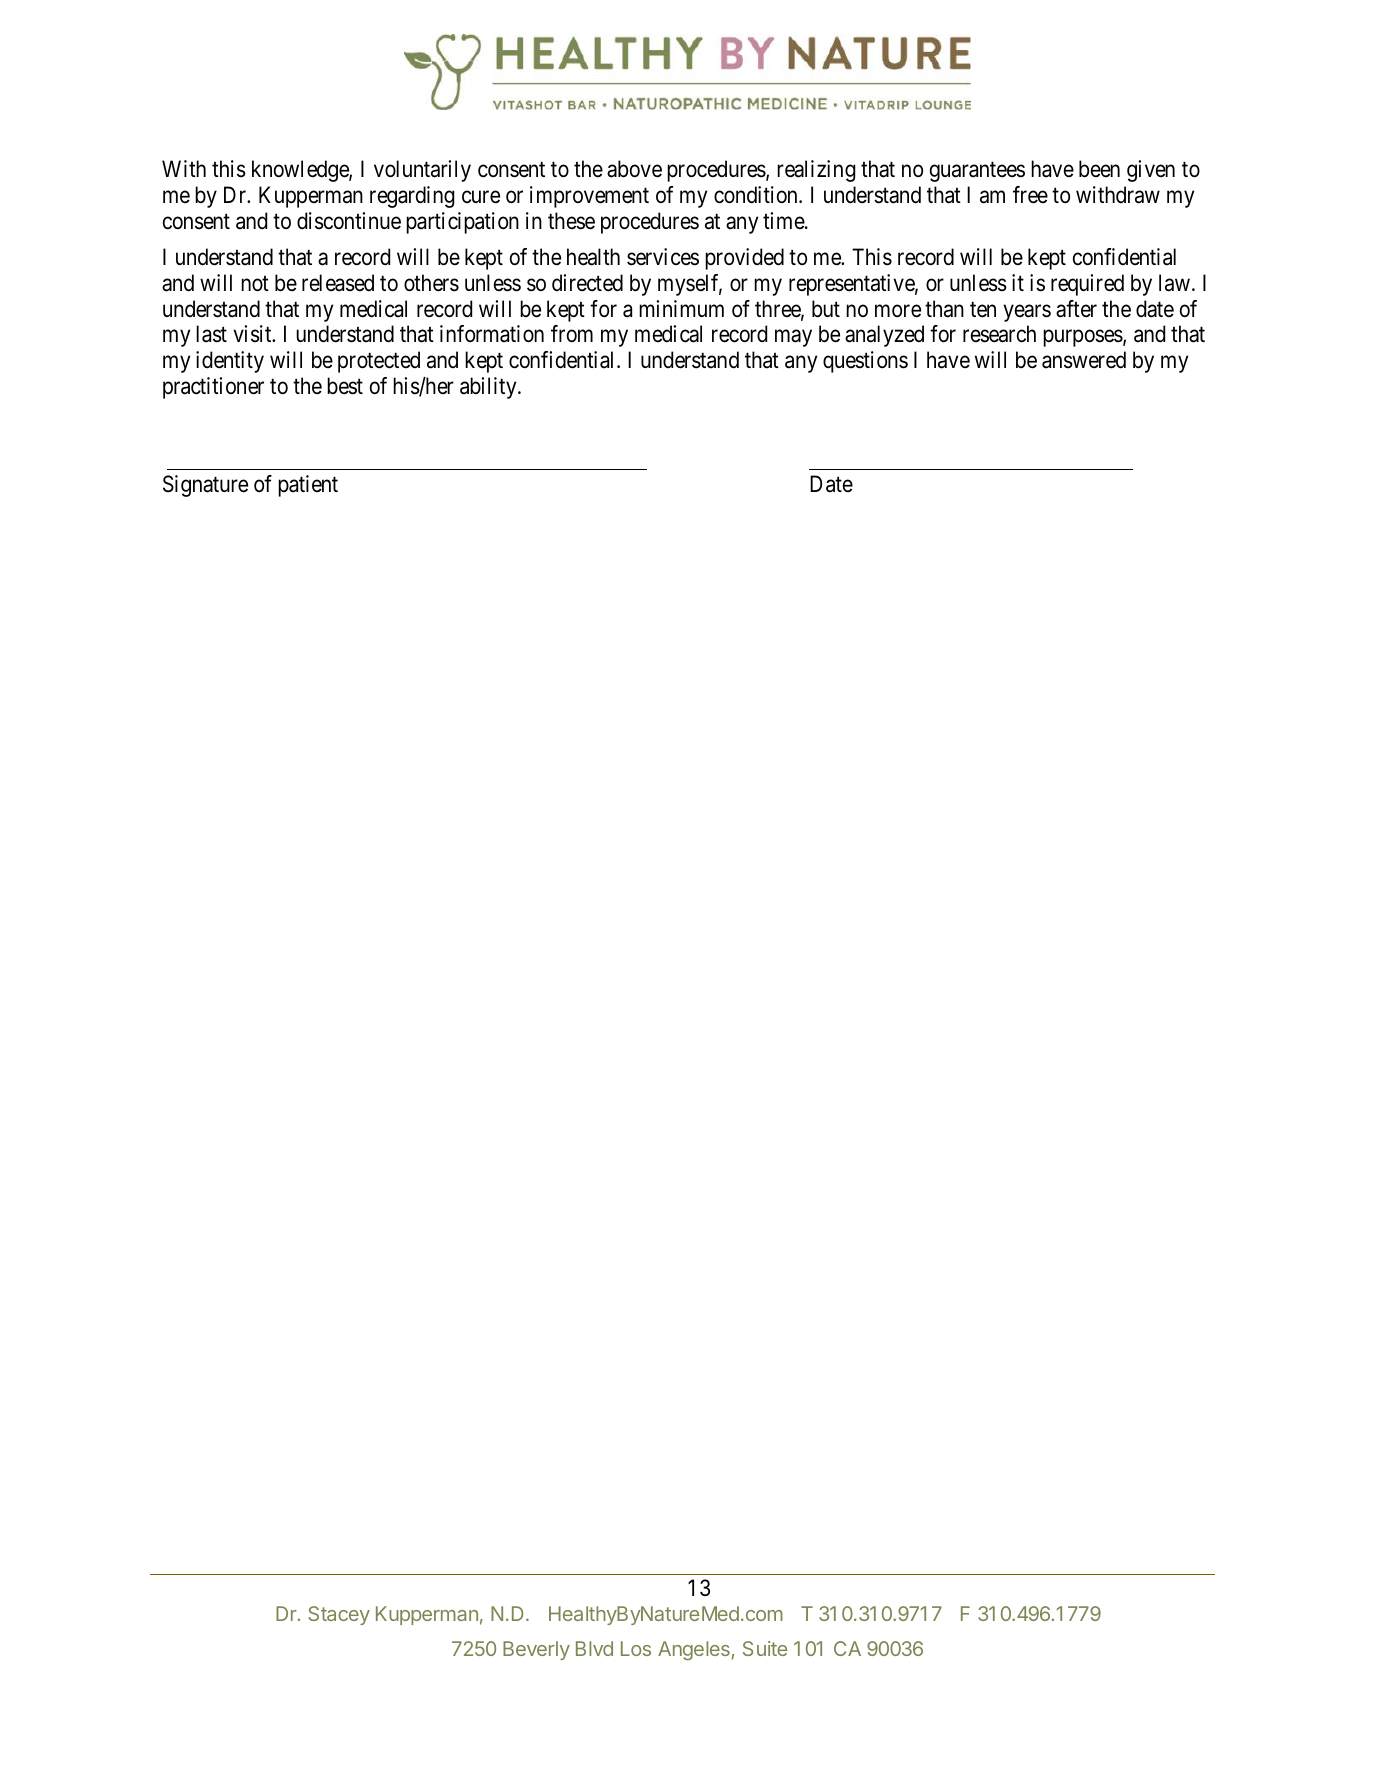  What do you see at coordinates (345, 386) in the image?
I see `best` at bounding box center [345, 386].
